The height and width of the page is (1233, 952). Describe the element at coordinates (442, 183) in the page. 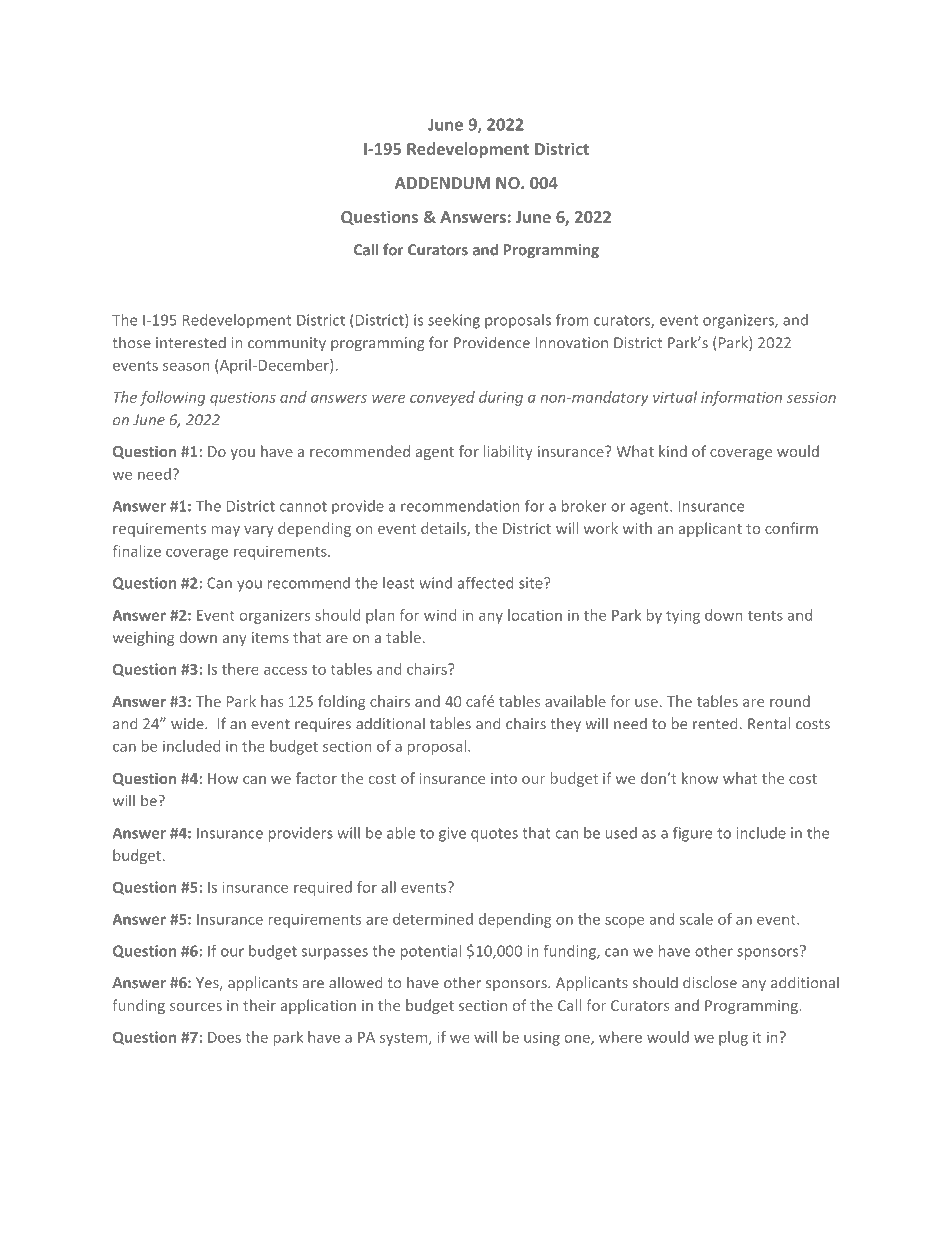

I see `ADDENDUM` at that location.
